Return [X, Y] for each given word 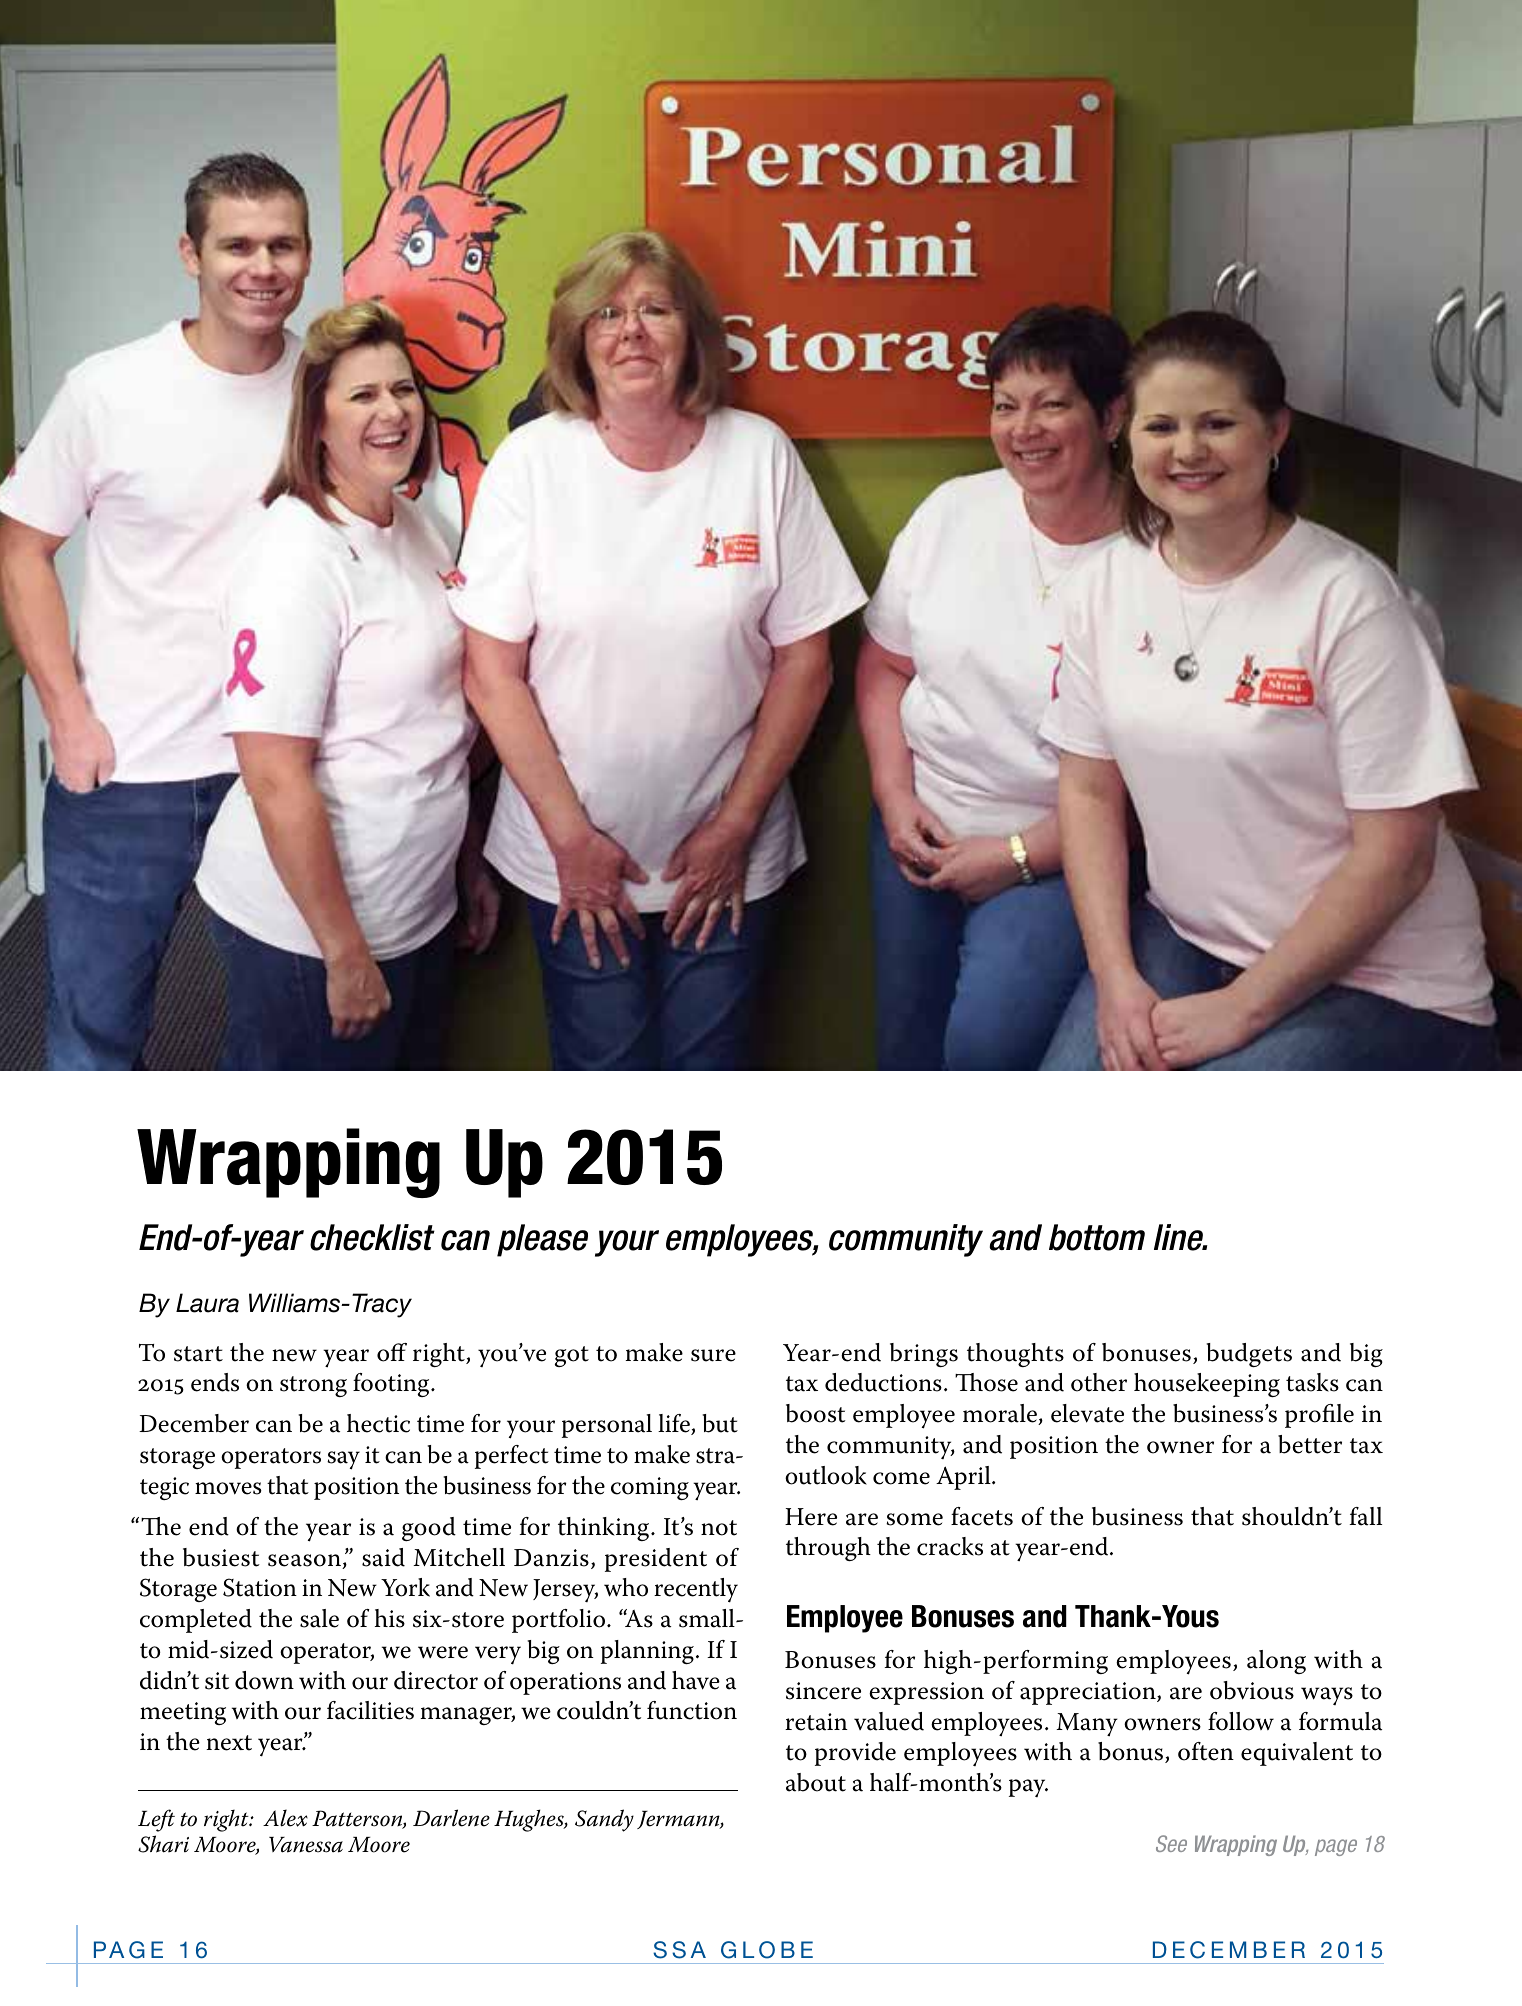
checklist [372, 1237]
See [1171, 1843]
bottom [1097, 1237]
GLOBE [767, 1950]
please [542, 1240]
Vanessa [306, 1845]
